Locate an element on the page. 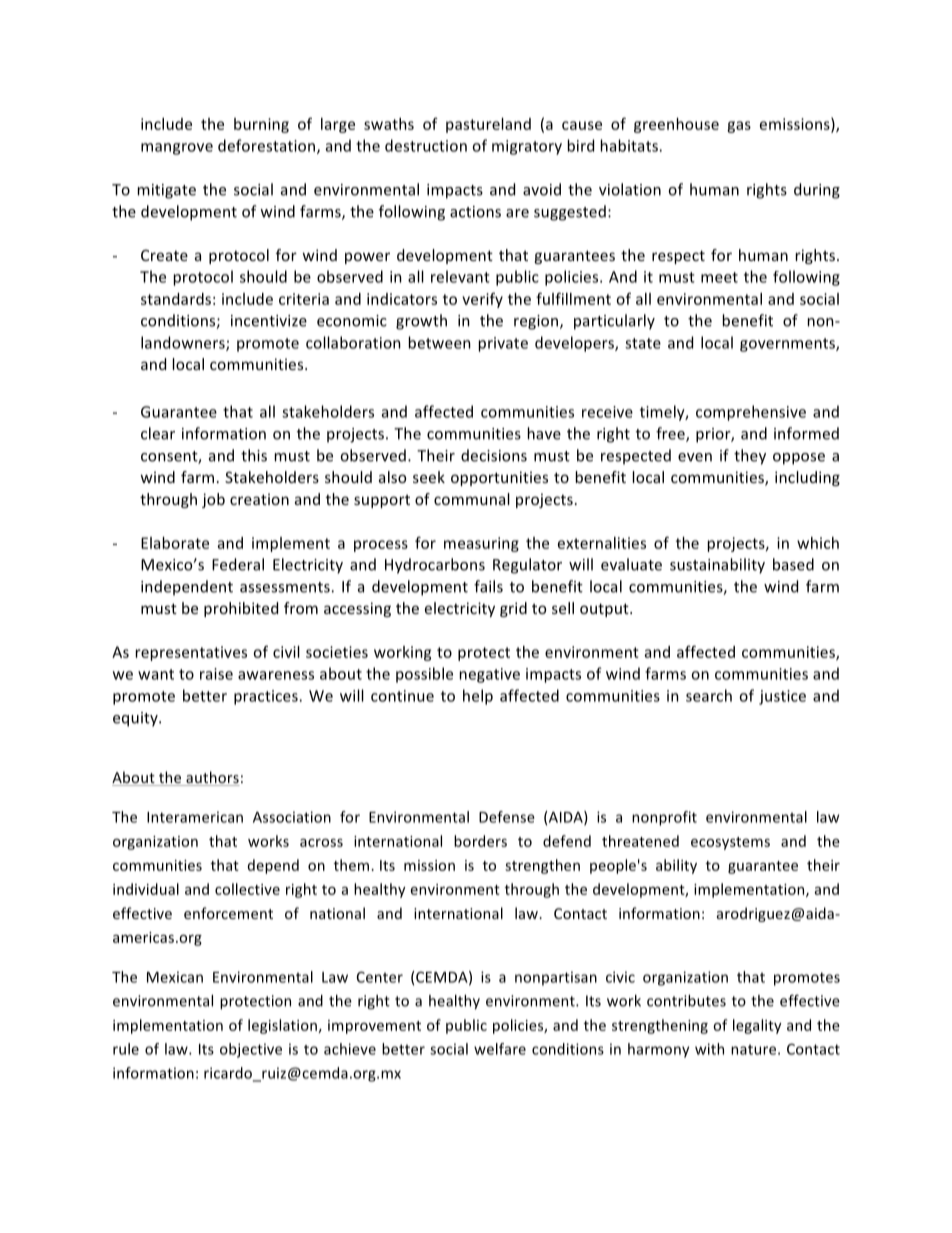 This page has height=1233, width=952. Federal is located at coordinates (238, 564).
